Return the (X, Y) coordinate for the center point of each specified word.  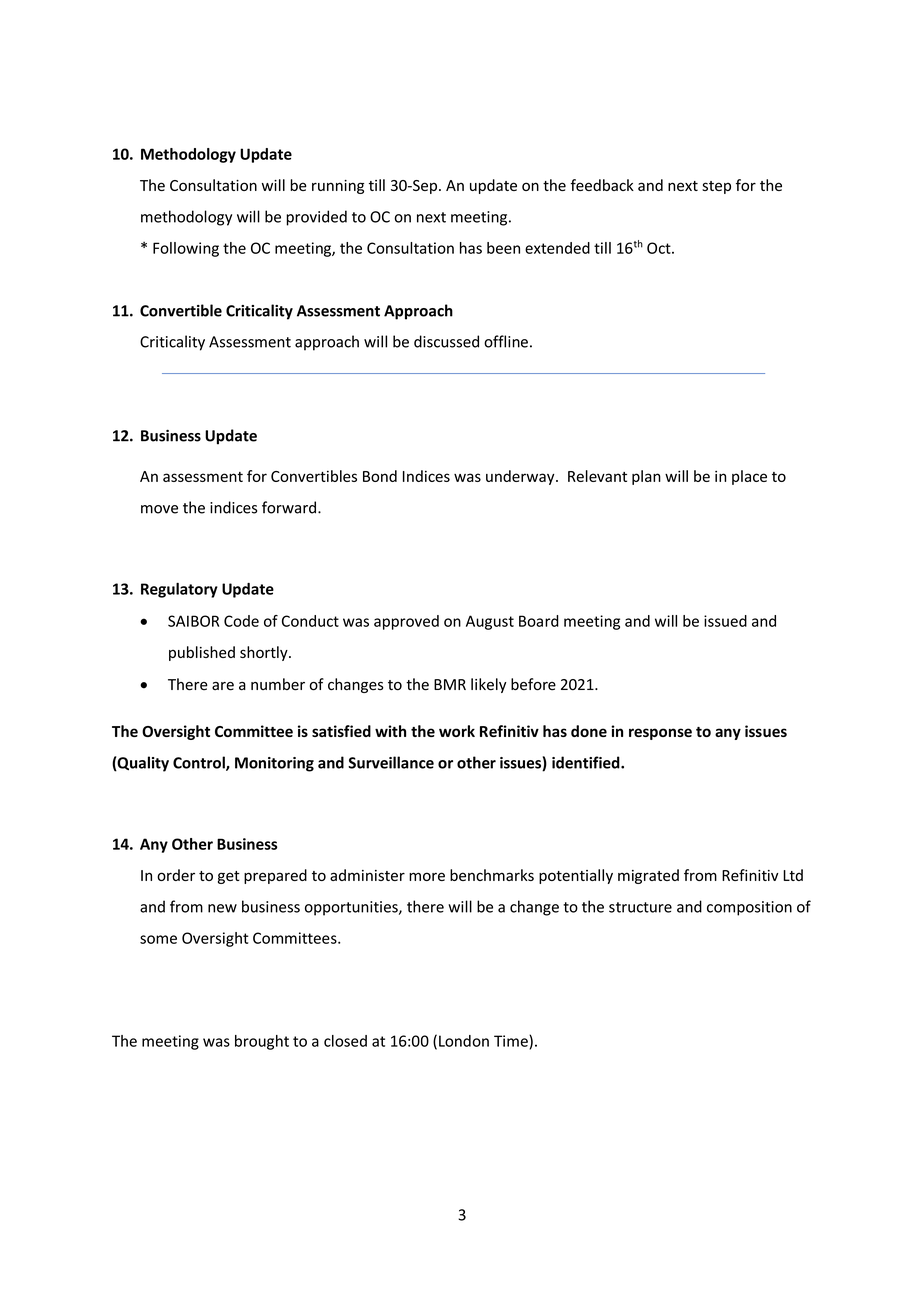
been (503, 248)
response (660, 734)
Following (186, 249)
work (457, 731)
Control (200, 763)
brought (262, 1042)
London (464, 1041)
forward (289, 507)
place (749, 477)
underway (521, 477)
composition (749, 908)
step (716, 187)
